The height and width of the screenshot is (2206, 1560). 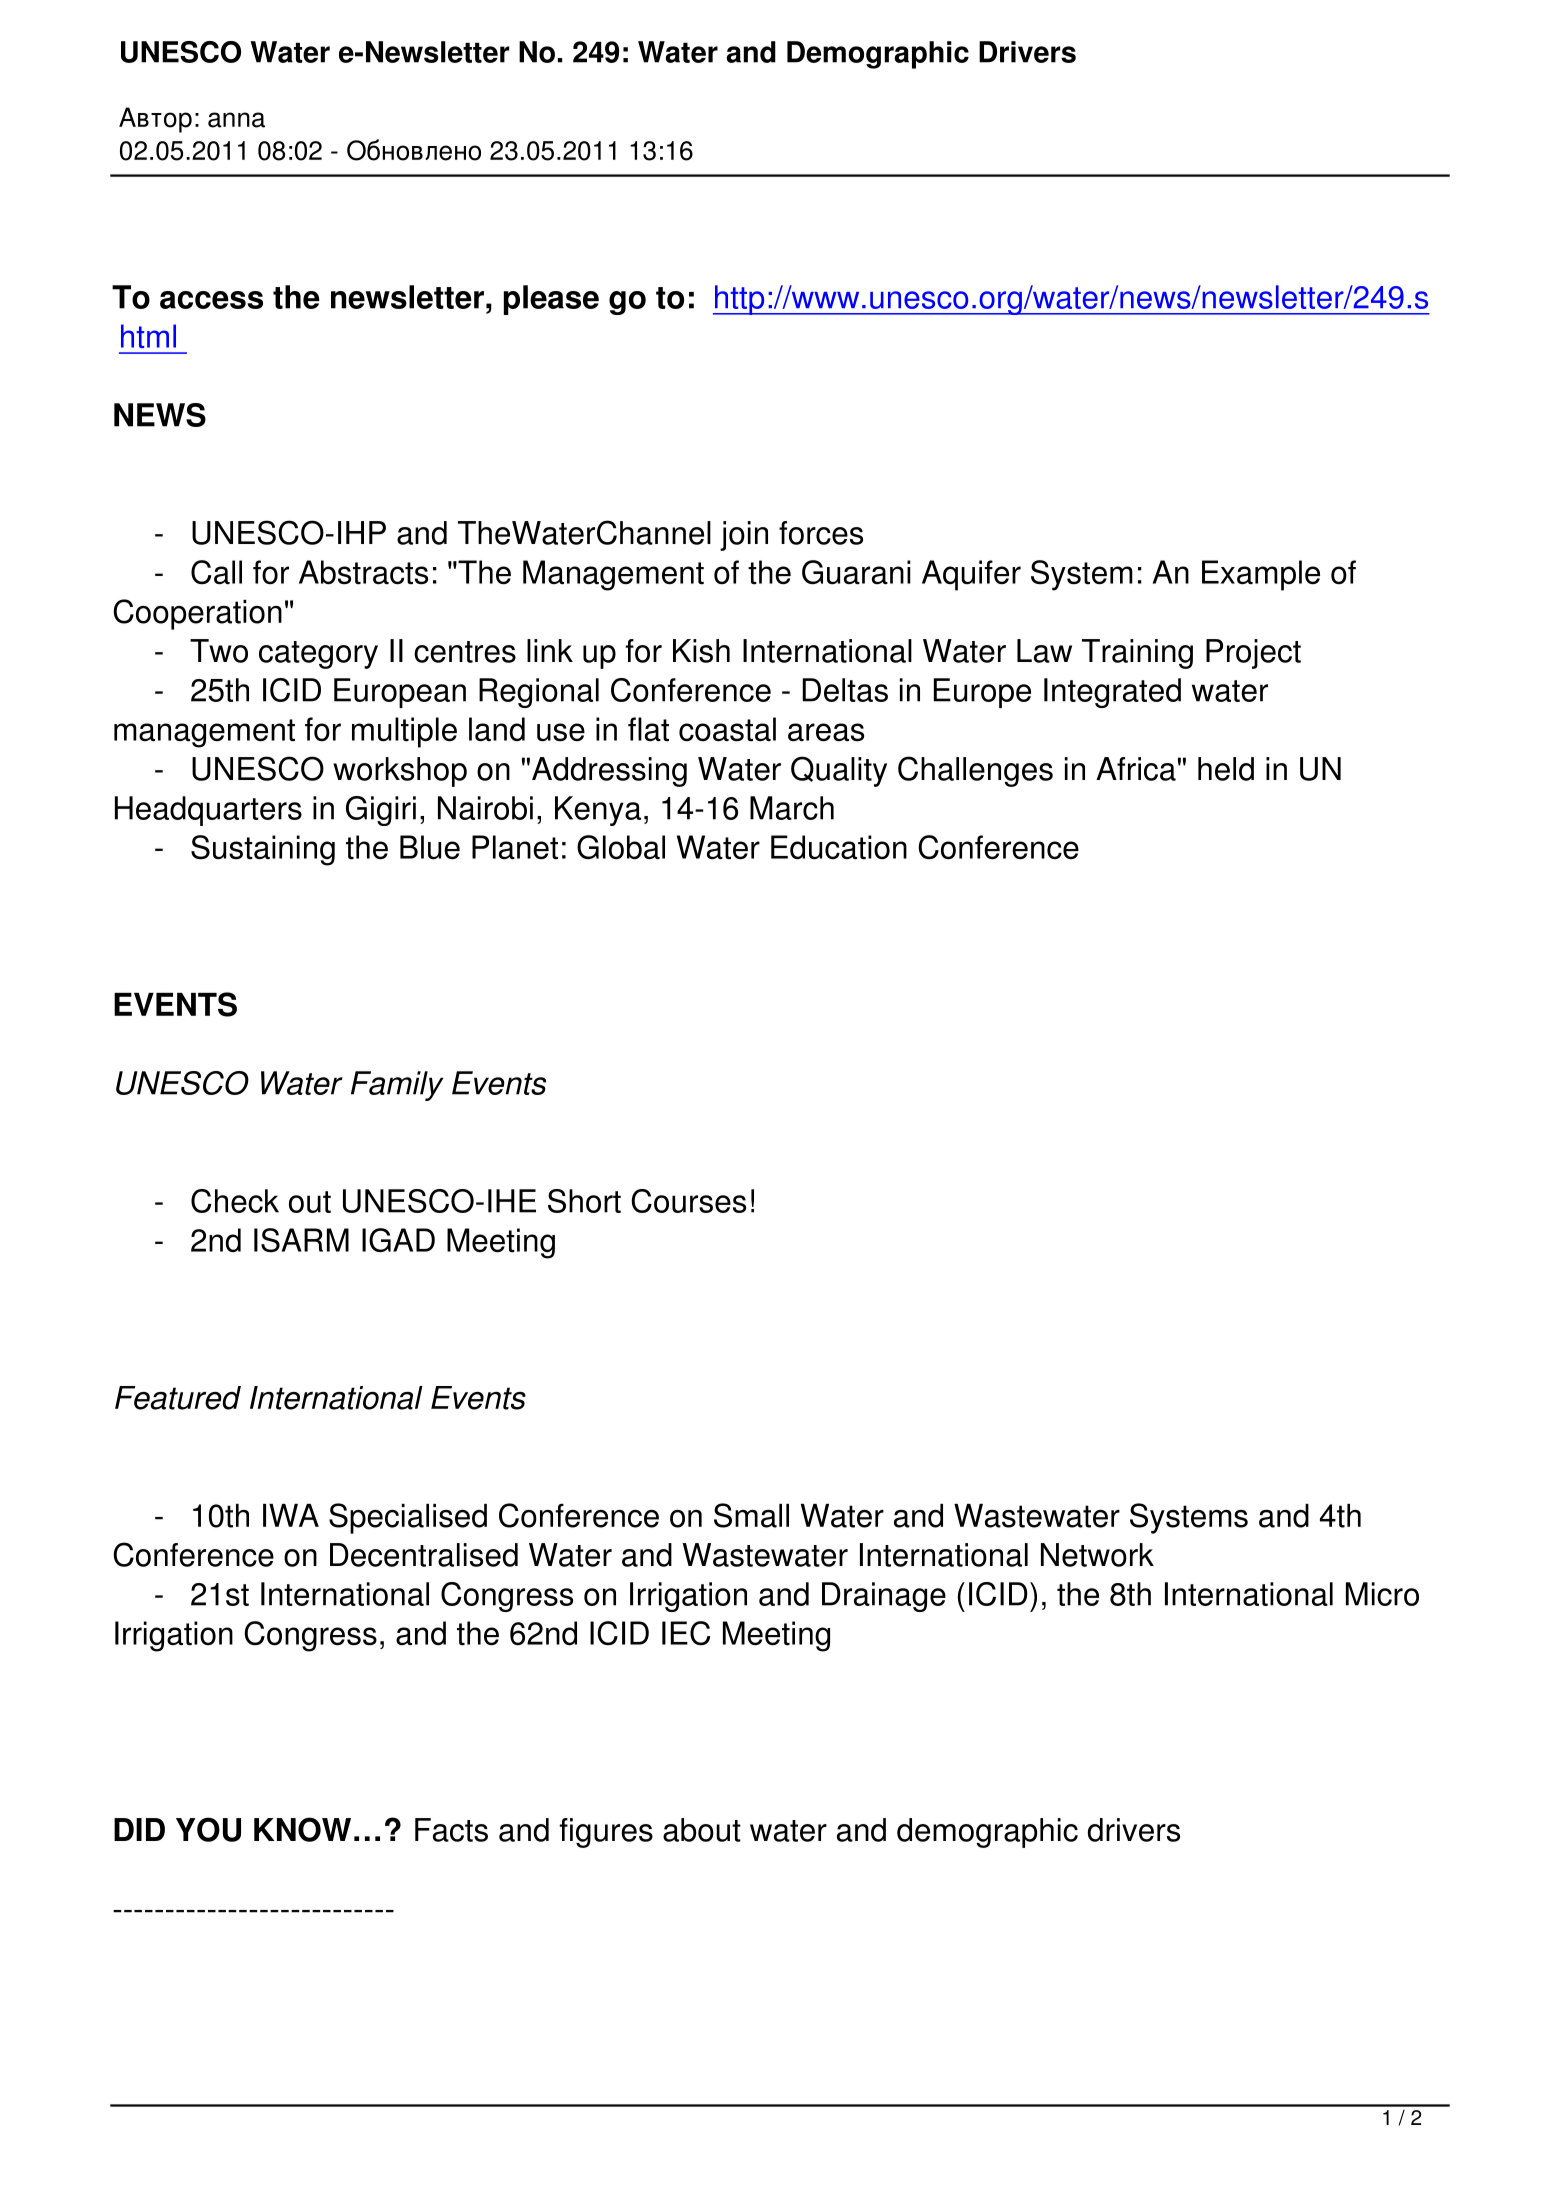 I want to click on Example, so click(x=1261, y=575).
